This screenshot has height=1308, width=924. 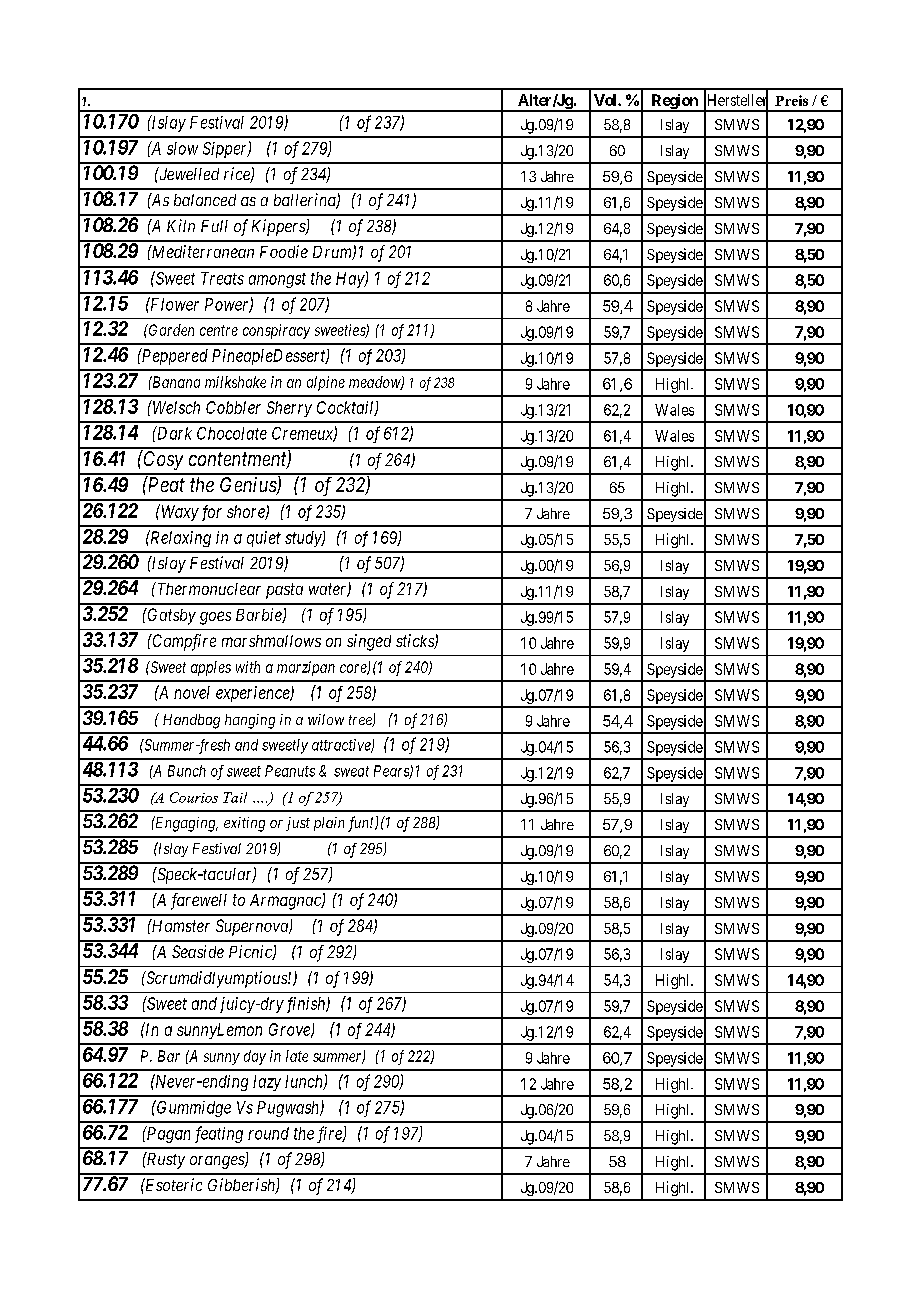 I want to click on finish, so click(x=305, y=1005).
